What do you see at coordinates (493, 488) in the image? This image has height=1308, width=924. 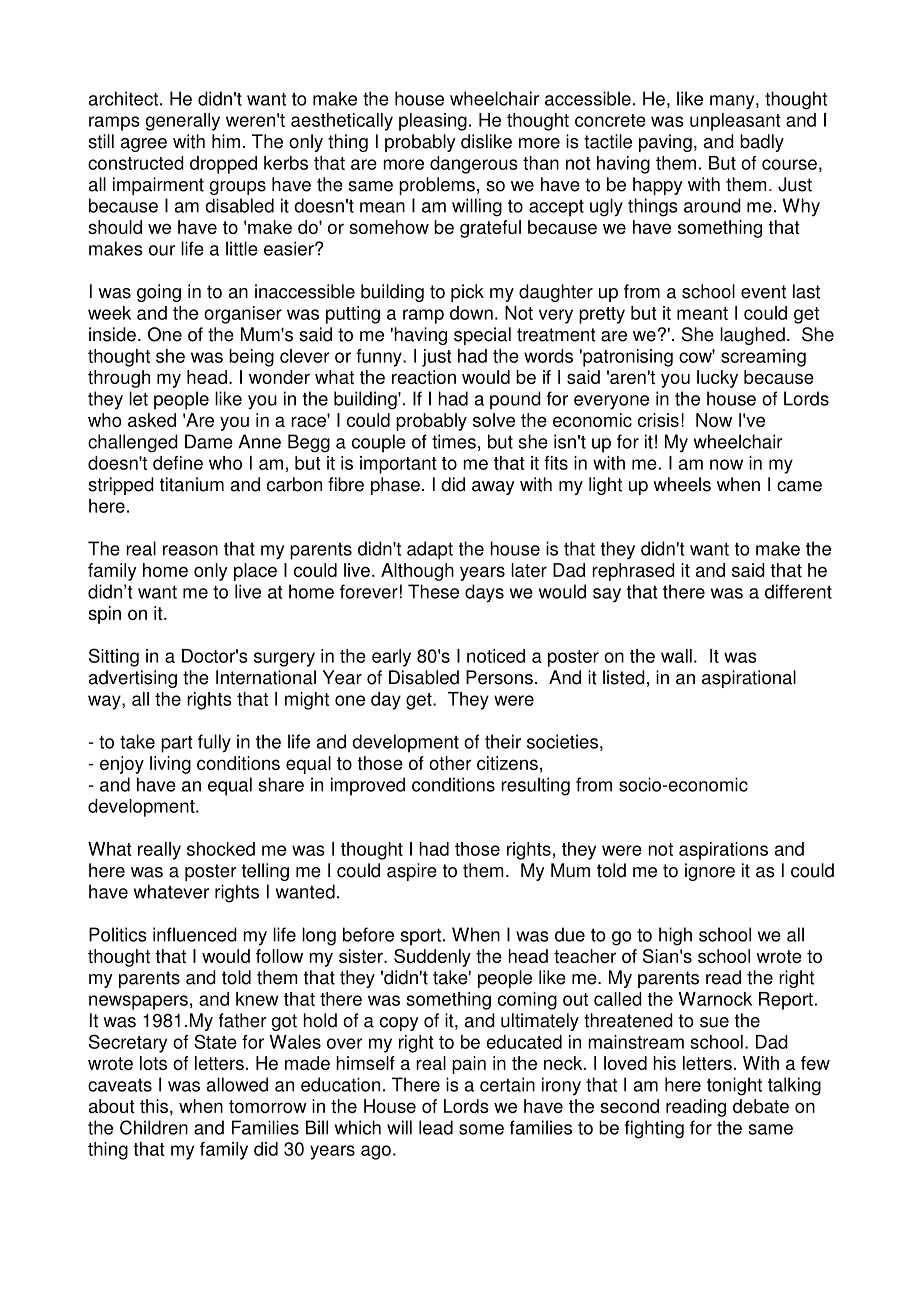 I see `away` at bounding box center [493, 488].
